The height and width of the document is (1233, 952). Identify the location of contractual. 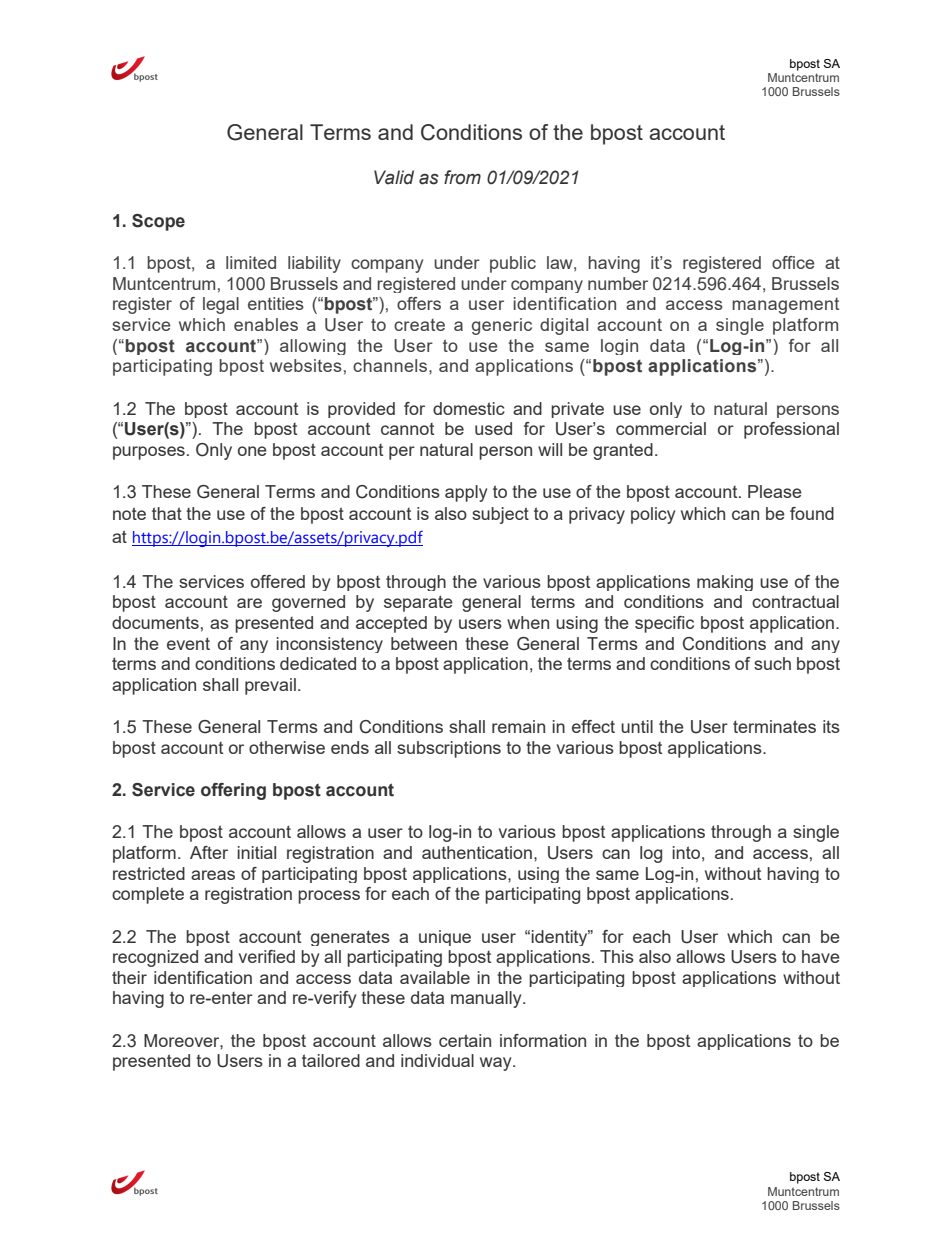
(795, 601).
